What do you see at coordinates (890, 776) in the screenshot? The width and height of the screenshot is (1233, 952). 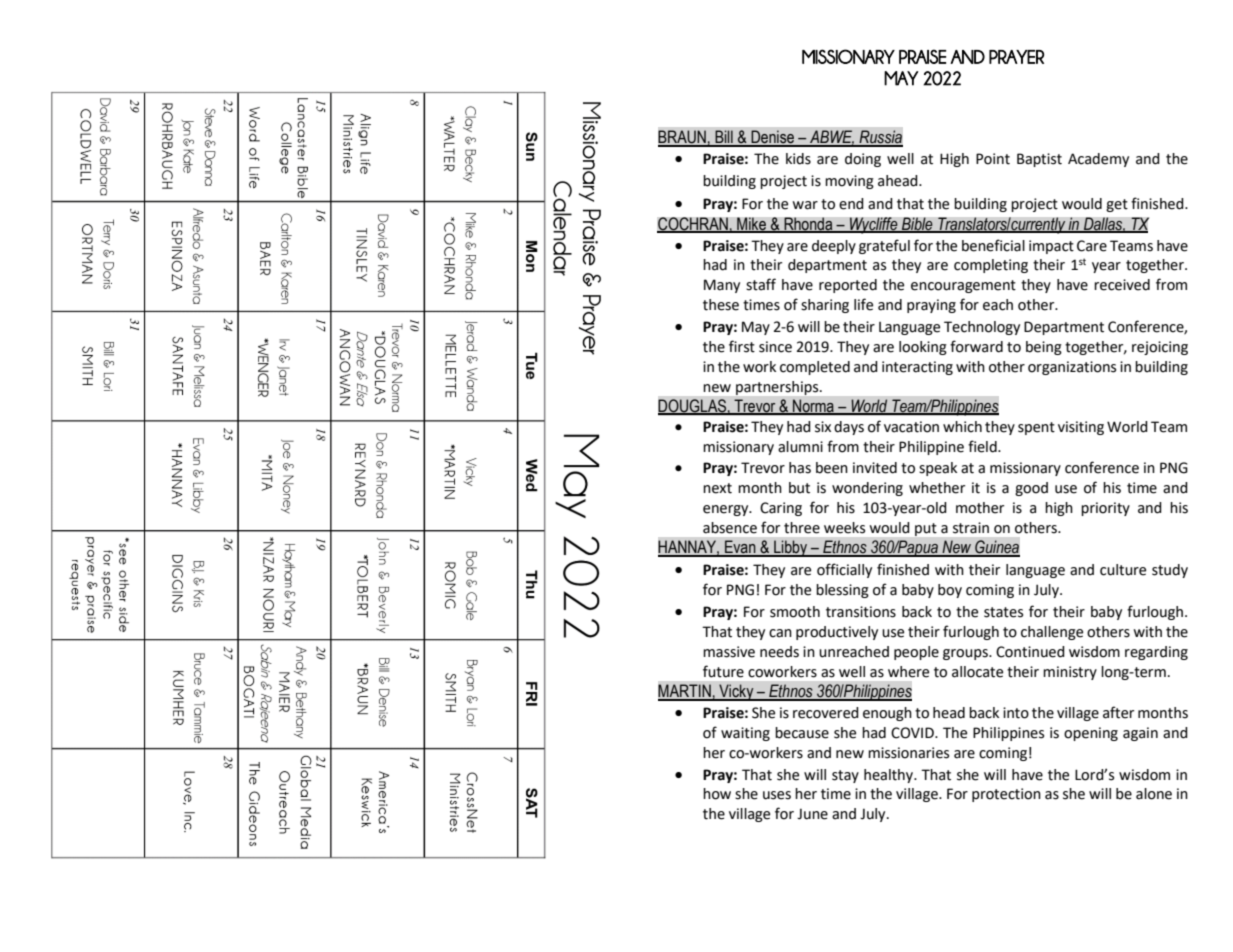 I see `healthy` at bounding box center [890, 776].
